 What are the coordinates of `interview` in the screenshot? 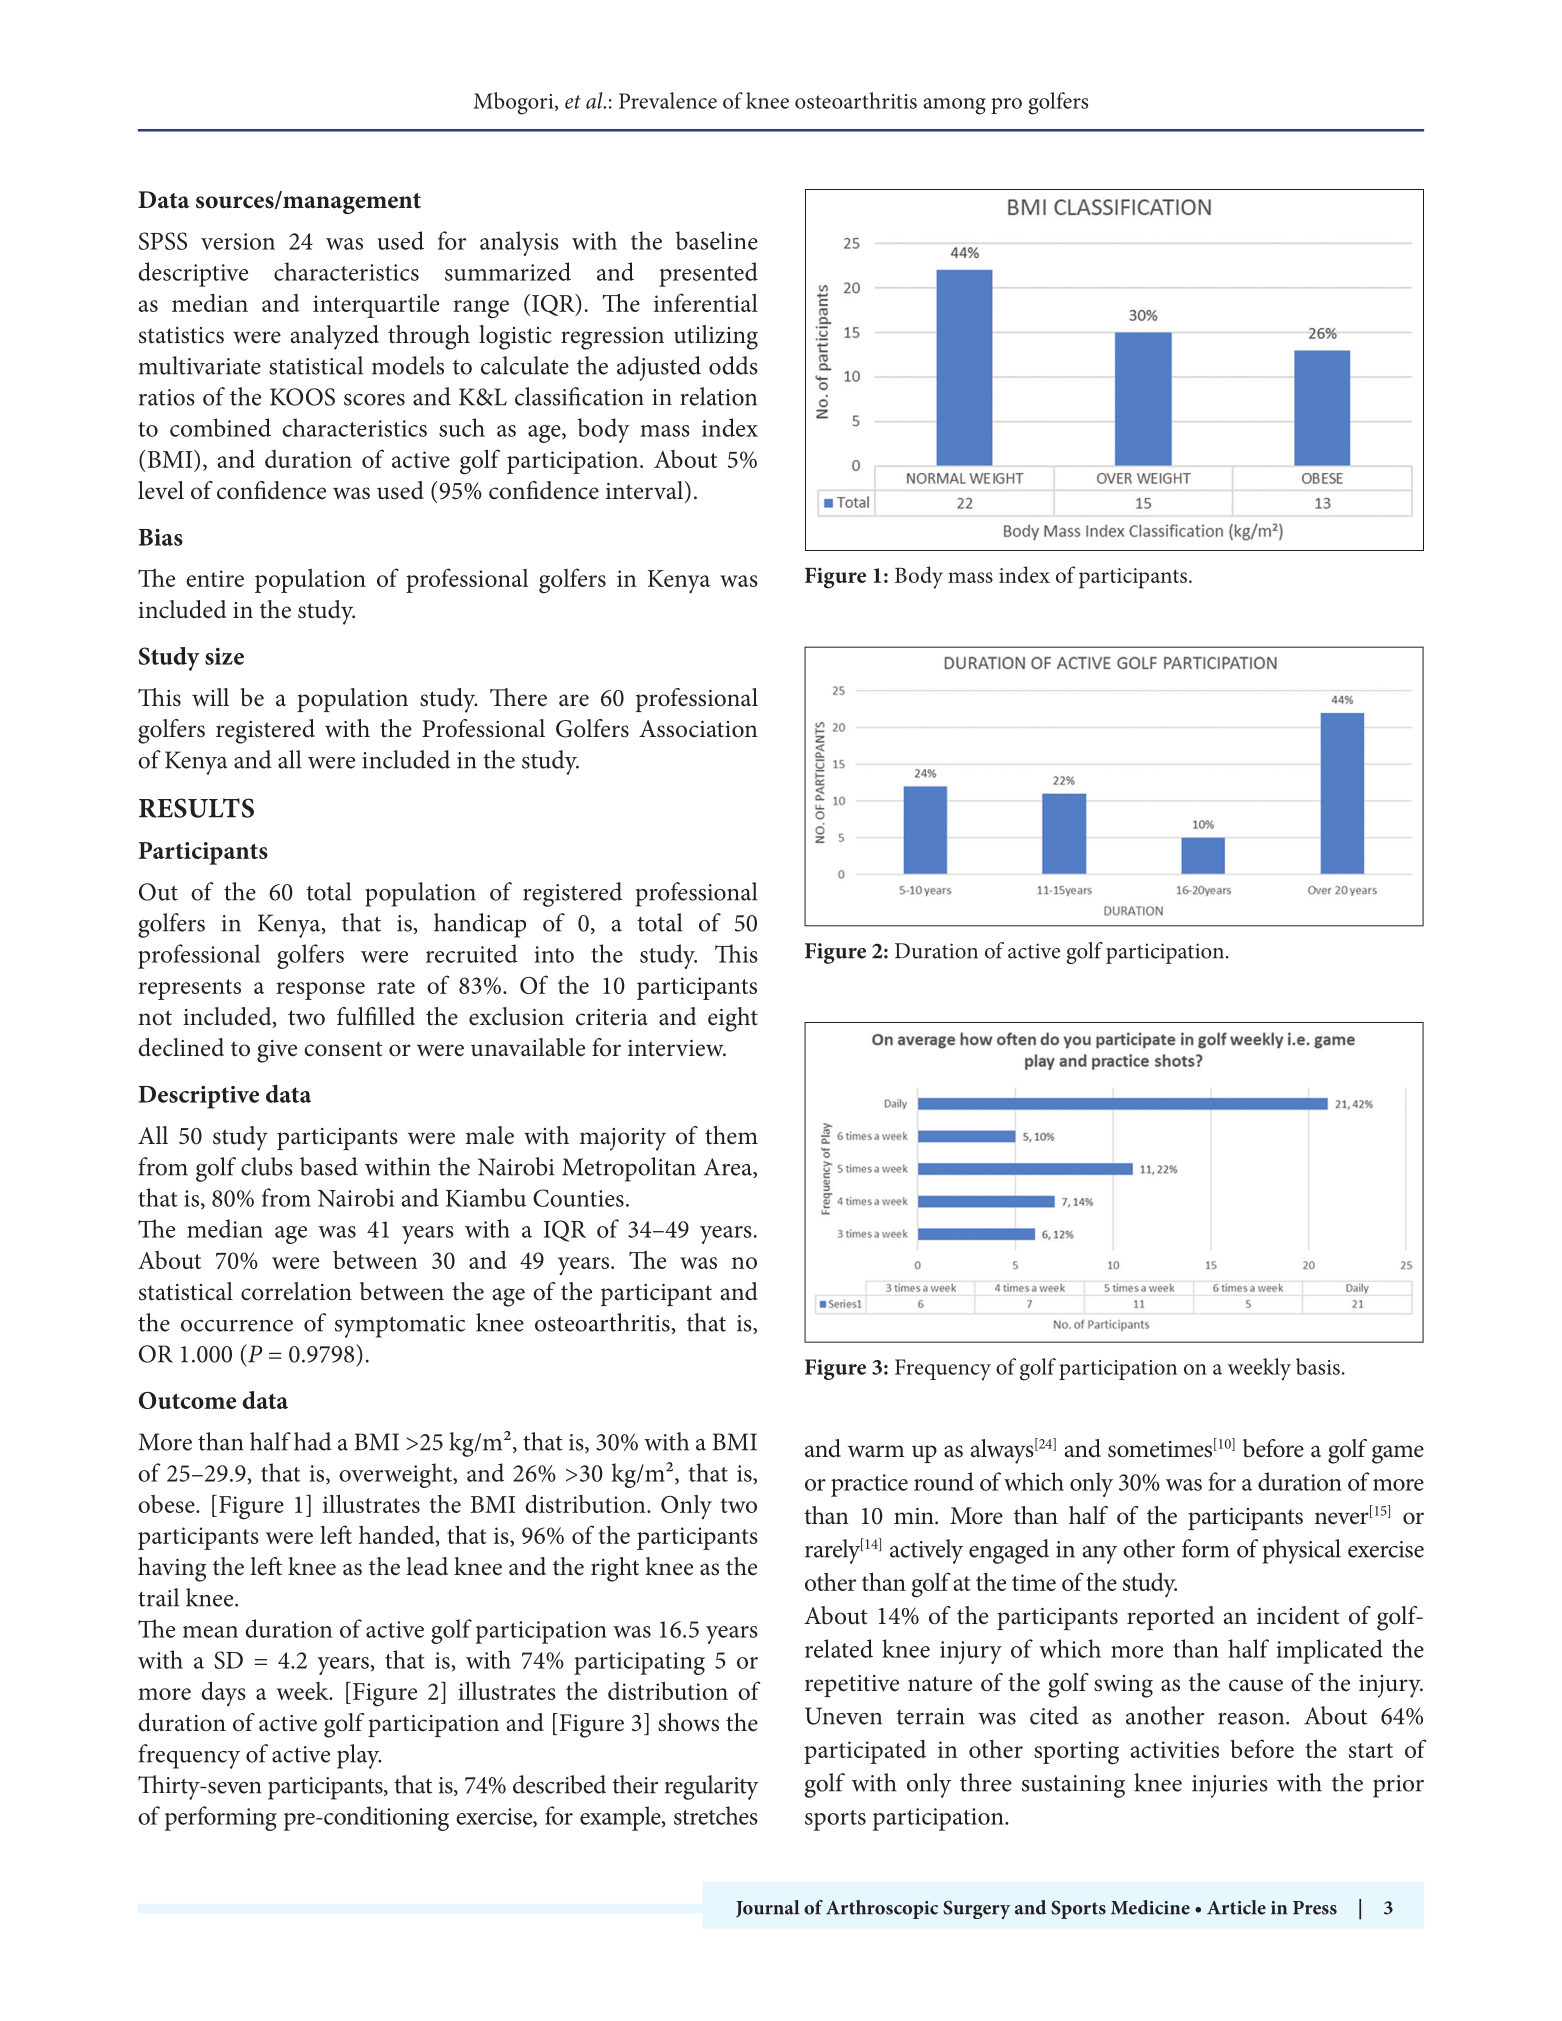 It's located at (677, 1048).
